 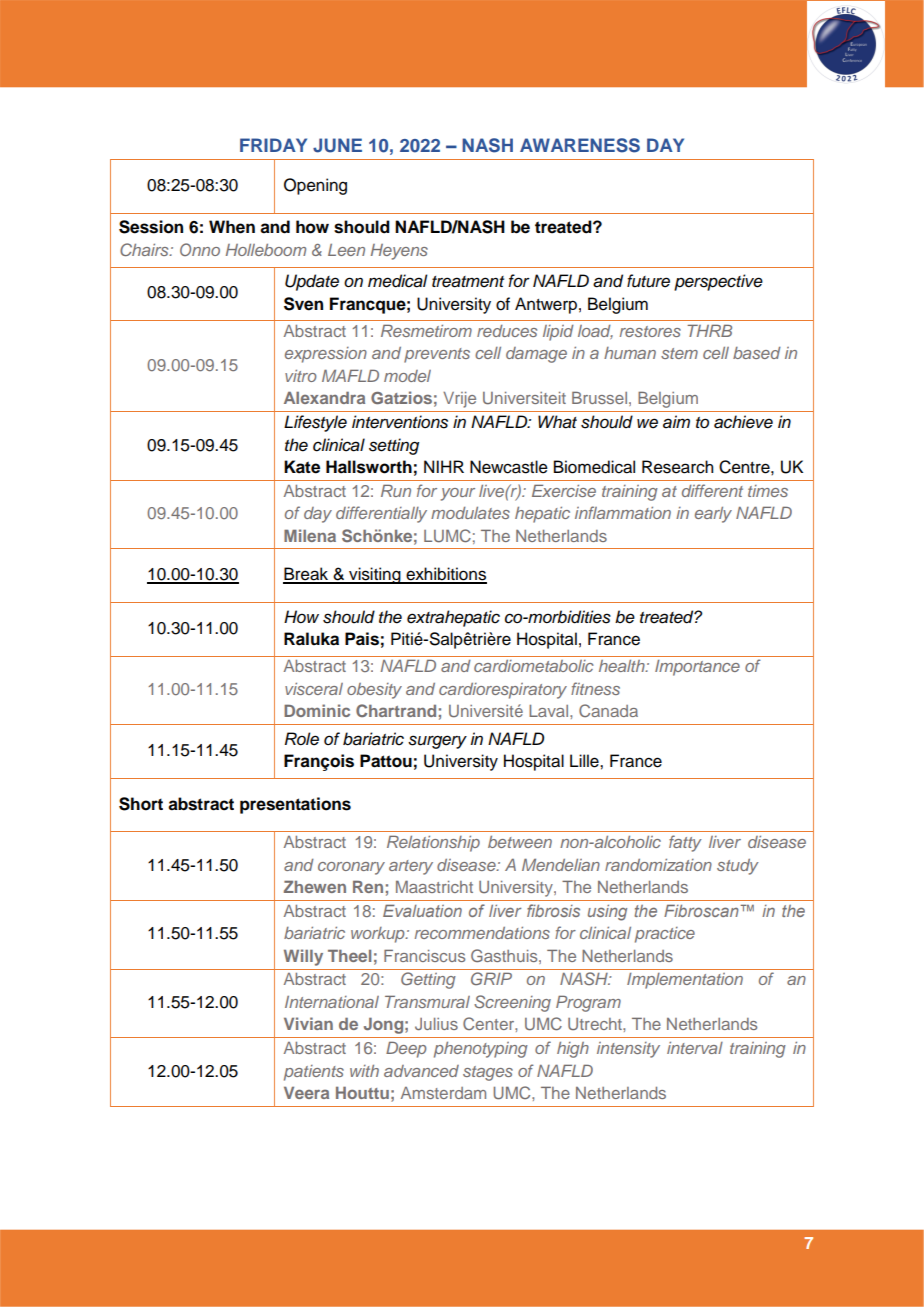 What do you see at coordinates (273, 145) in the screenshot?
I see `FRIDAY` at bounding box center [273, 145].
